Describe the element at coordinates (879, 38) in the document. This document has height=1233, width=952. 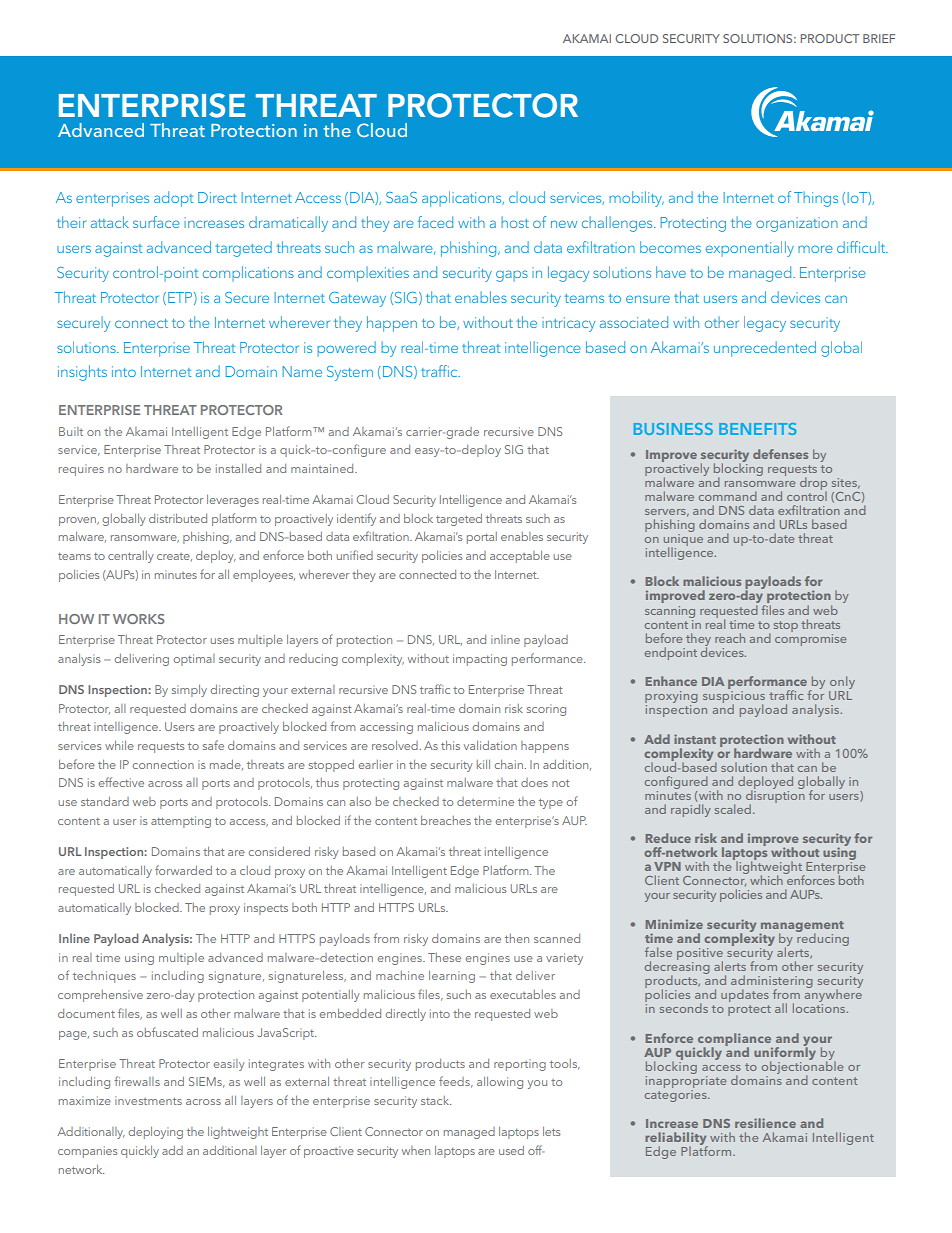
I see `BRIEF` at that location.
